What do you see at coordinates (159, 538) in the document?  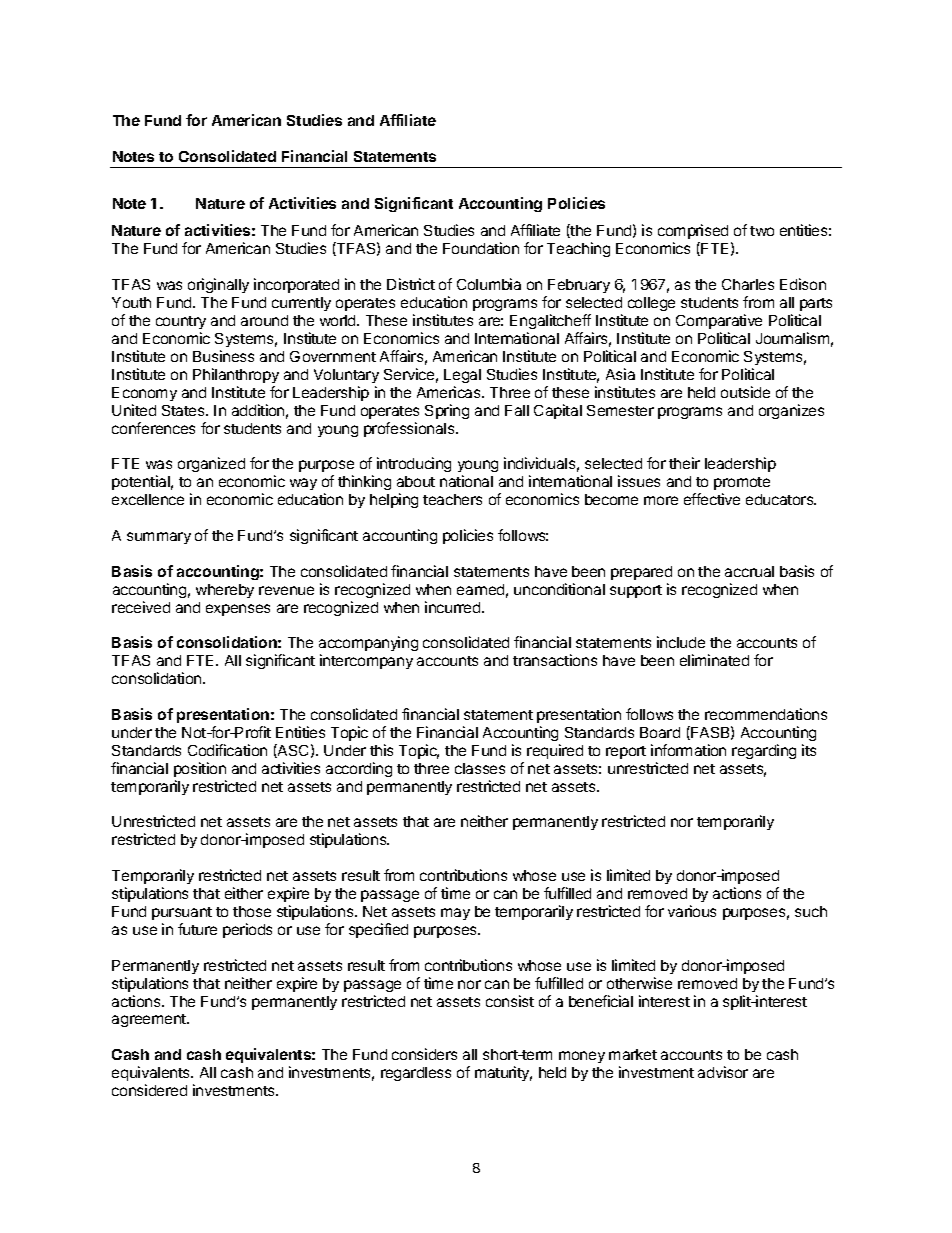 I see `summary` at bounding box center [159, 538].
